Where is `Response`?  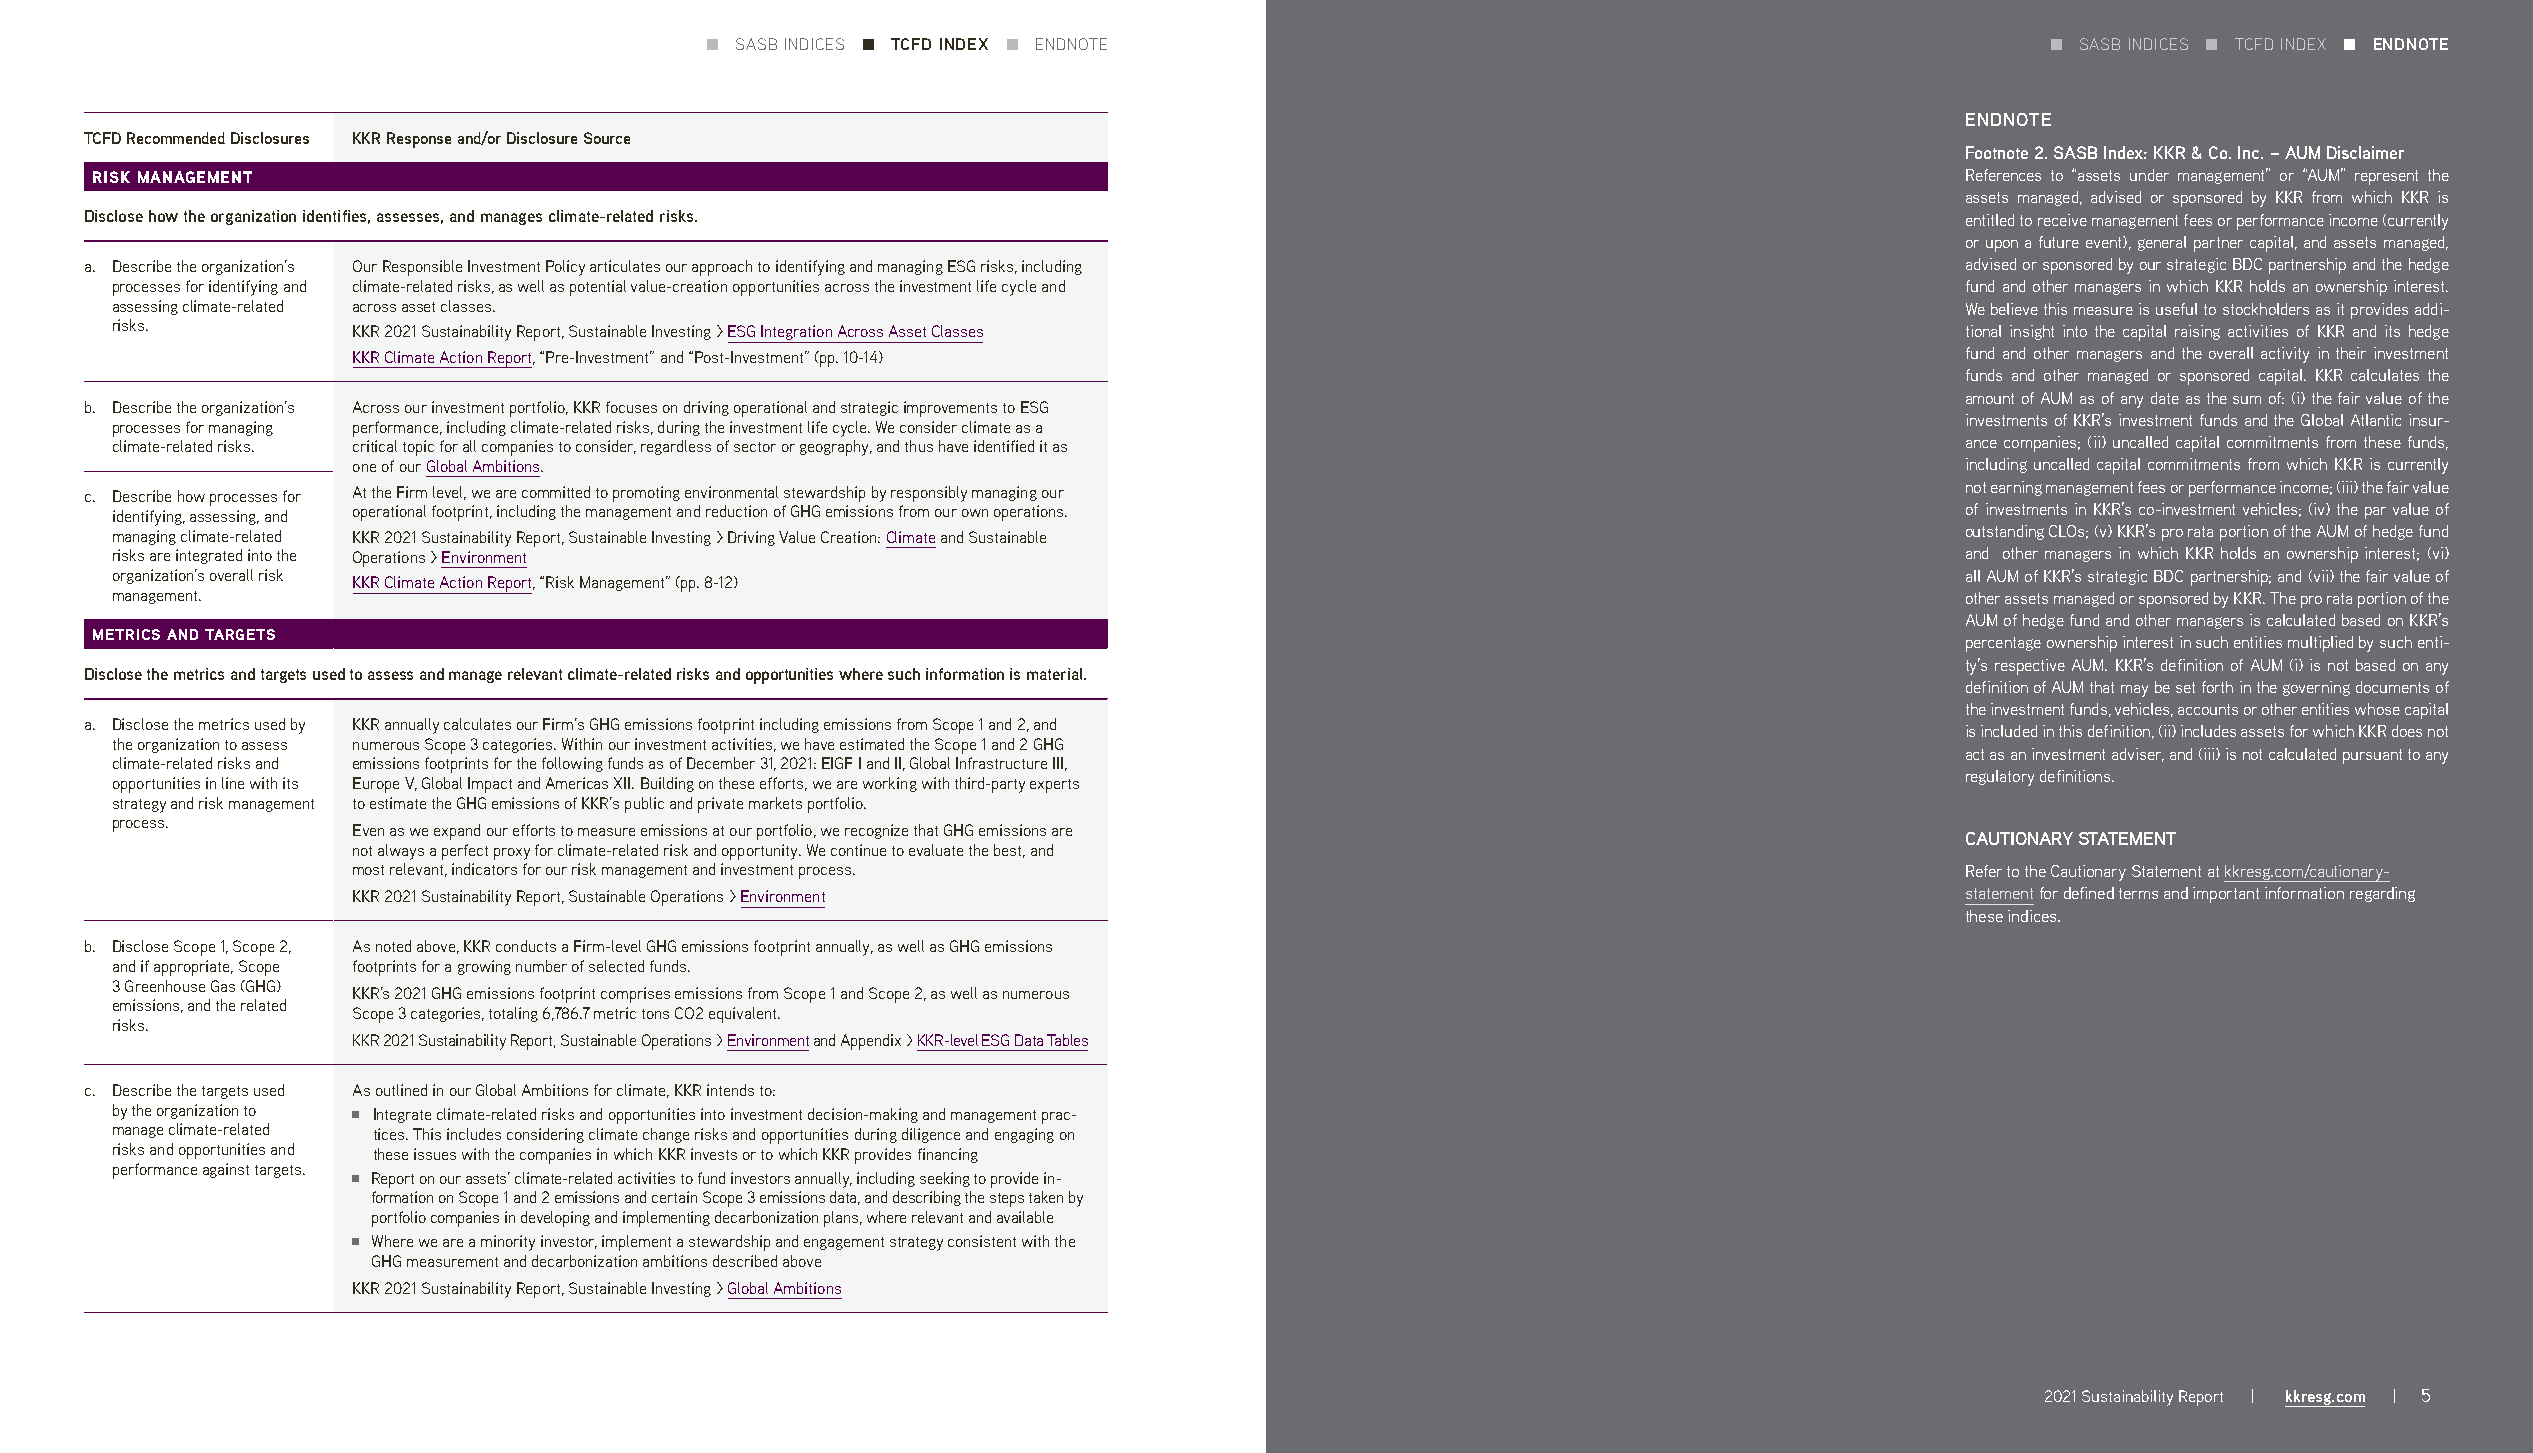
Response is located at coordinates (419, 140).
